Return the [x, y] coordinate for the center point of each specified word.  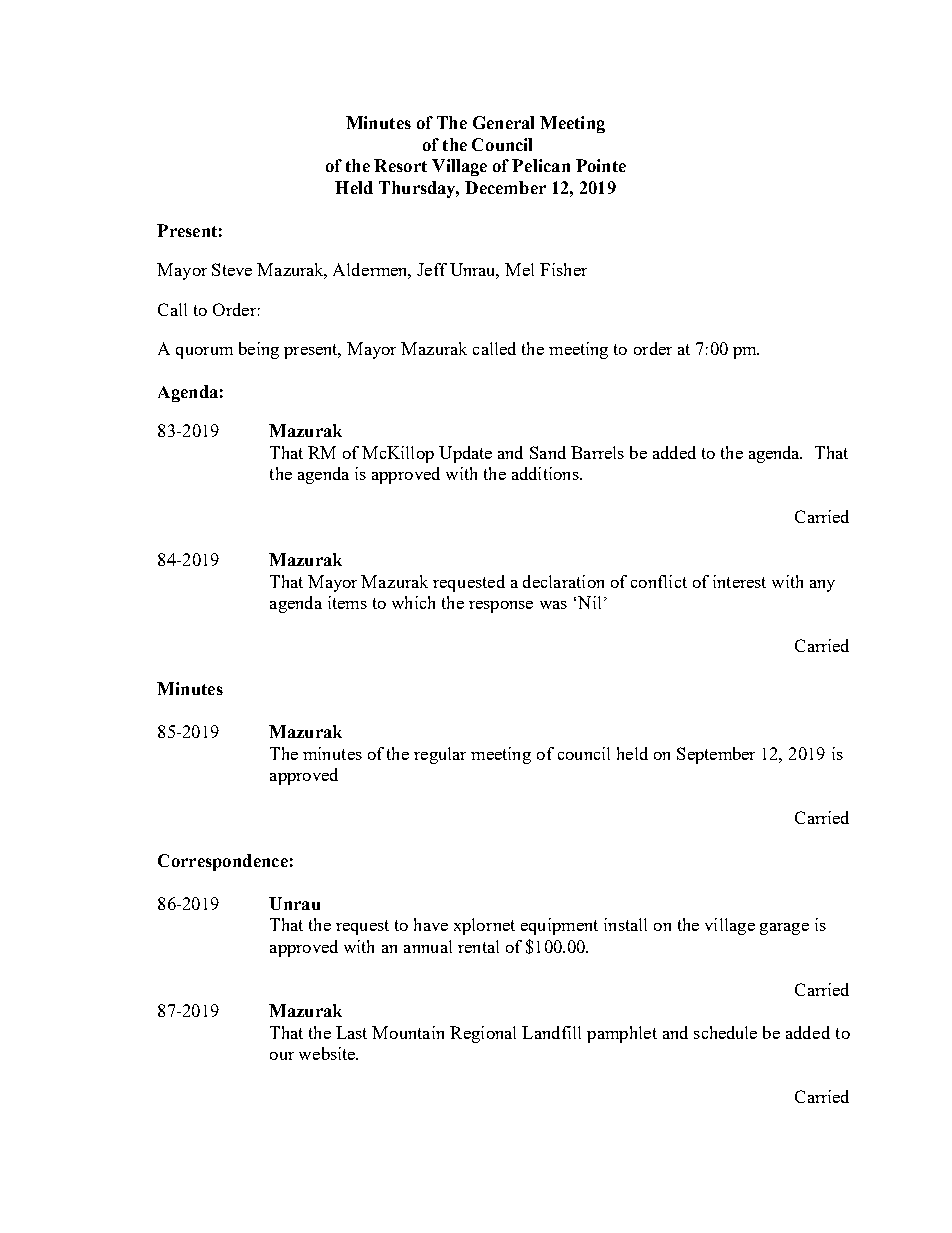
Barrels [597, 452]
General [503, 122]
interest [739, 581]
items [347, 602]
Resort [400, 165]
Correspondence [223, 862]
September [716, 755]
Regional [483, 1034]
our [282, 1056]
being [259, 350]
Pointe [601, 165]
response [501, 607]
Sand [548, 452]
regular [440, 755]
